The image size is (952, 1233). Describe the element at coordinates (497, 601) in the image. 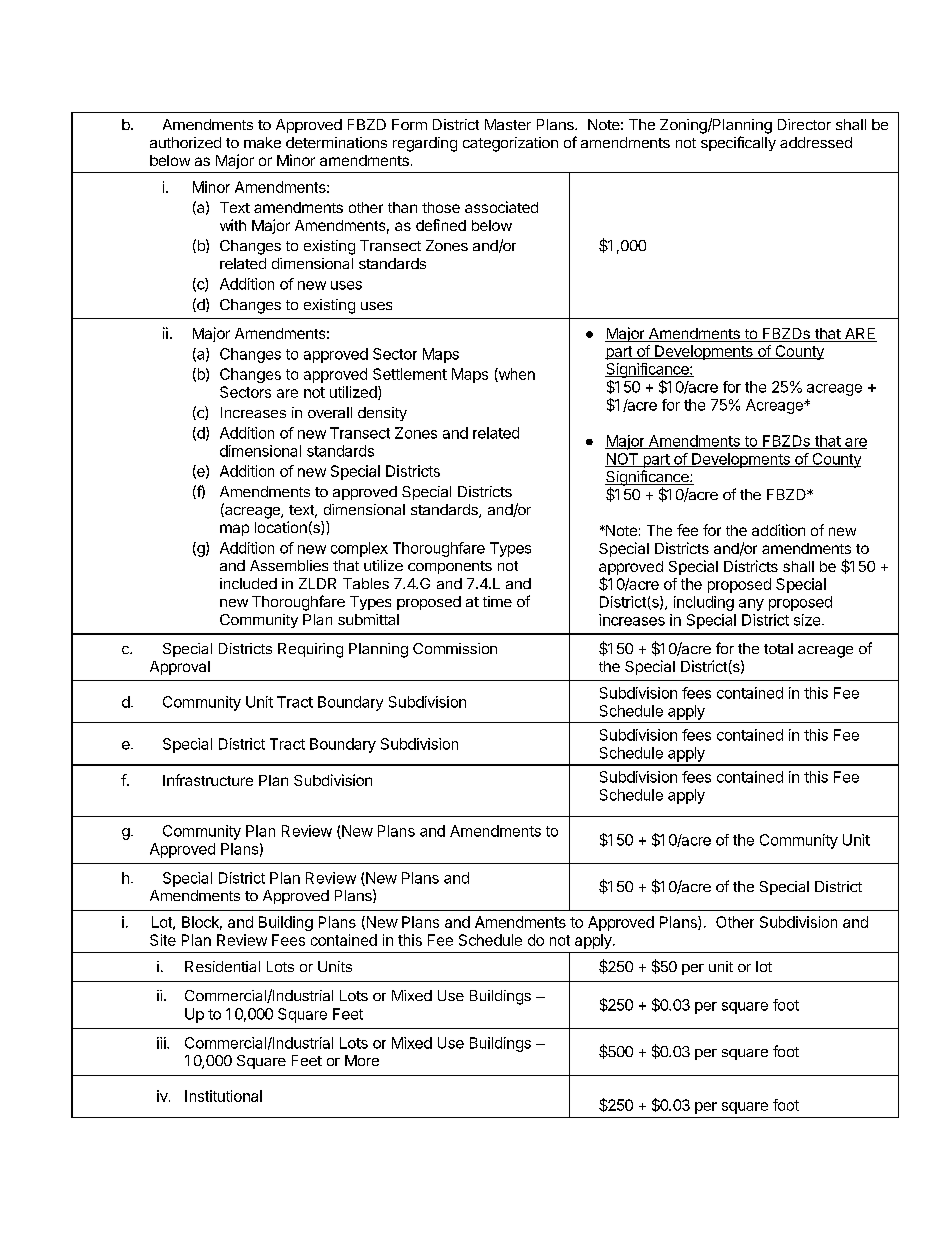

I see `time` at that location.
